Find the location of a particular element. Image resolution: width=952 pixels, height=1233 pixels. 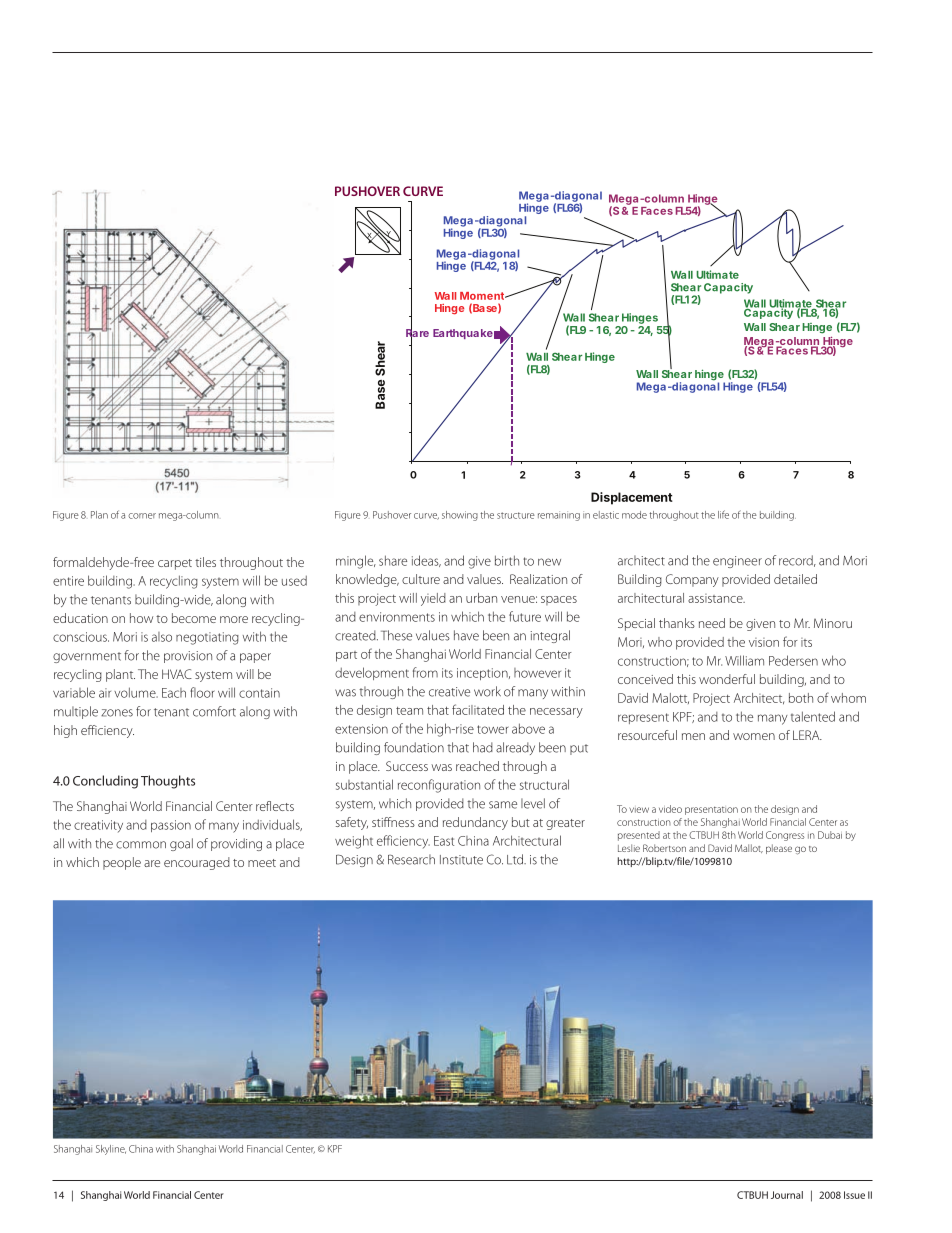

ideas is located at coordinates (426, 561).
